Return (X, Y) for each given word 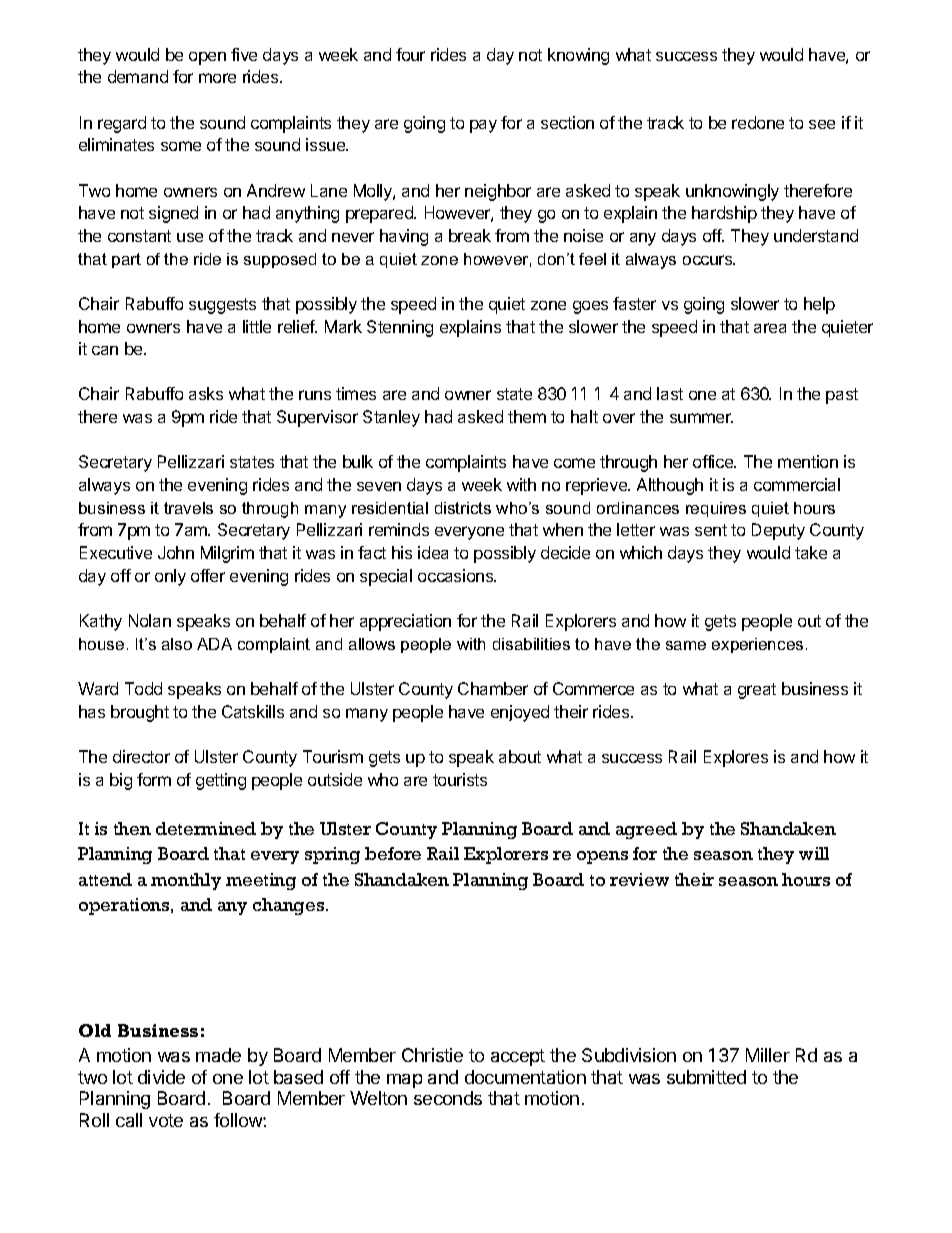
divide (161, 1077)
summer (701, 418)
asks (206, 393)
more (217, 78)
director (141, 756)
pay (483, 126)
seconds (448, 1098)
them (527, 416)
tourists (460, 779)
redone (758, 122)
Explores (736, 758)
